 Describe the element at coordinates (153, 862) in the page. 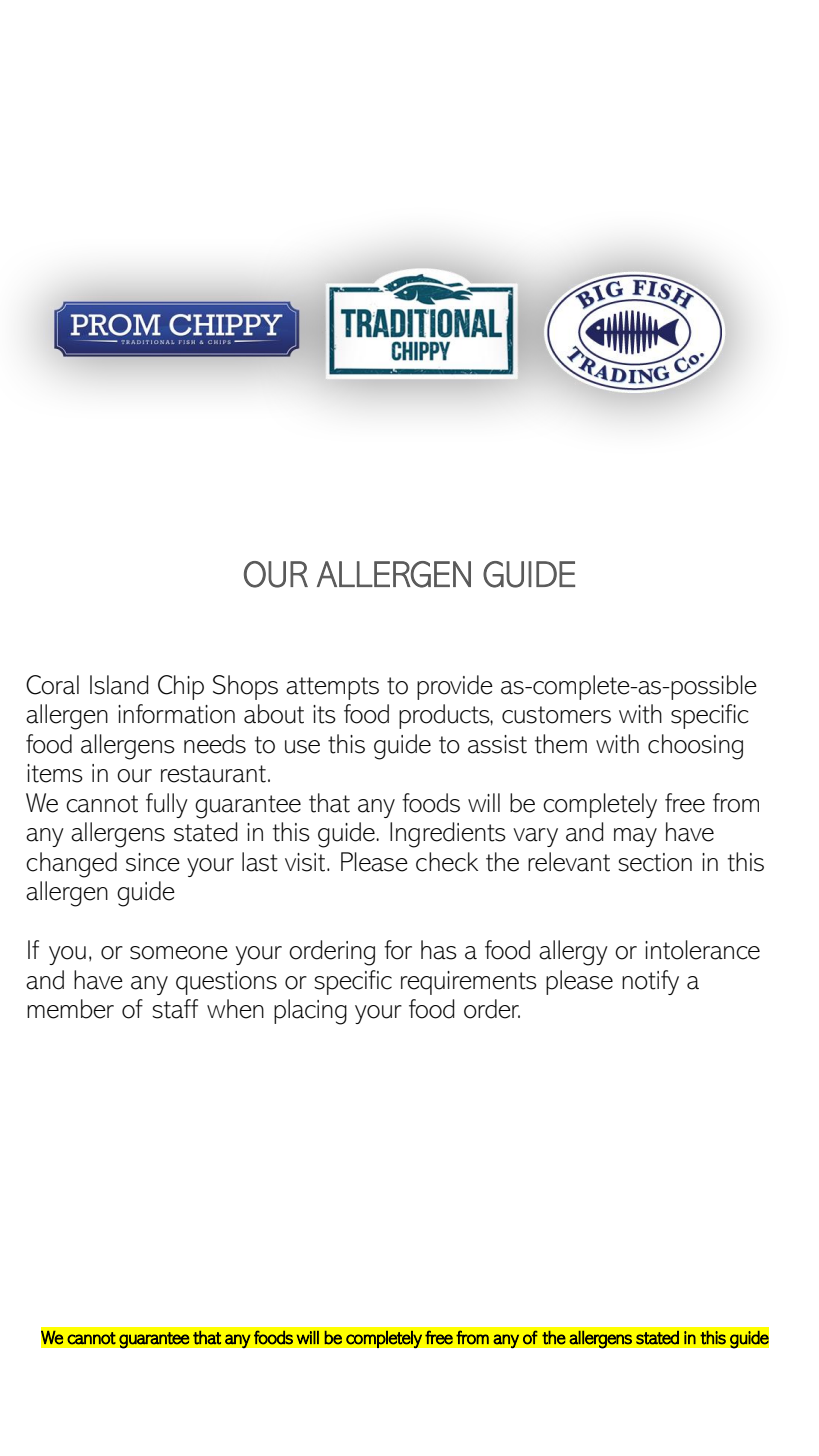

I see `since` at that location.
